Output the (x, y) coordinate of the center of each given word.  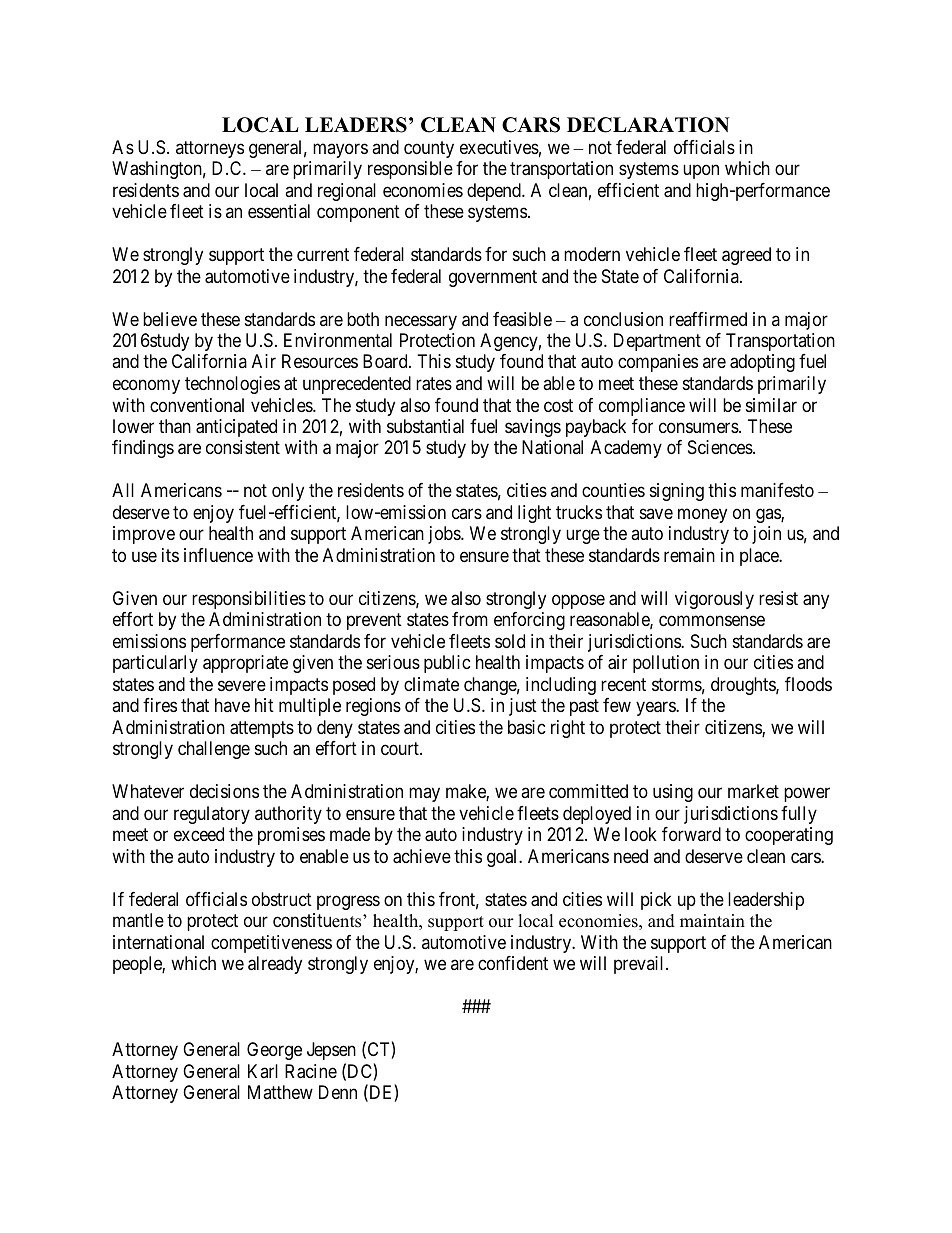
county (429, 149)
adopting (762, 363)
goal (503, 858)
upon (701, 172)
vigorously (714, 600)
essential (279, 211)
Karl (263, 1071)
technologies (232, 385)
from (470, 619)
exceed (199, 834)
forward (691, 834)
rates (434, 384)
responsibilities (249, 600)
